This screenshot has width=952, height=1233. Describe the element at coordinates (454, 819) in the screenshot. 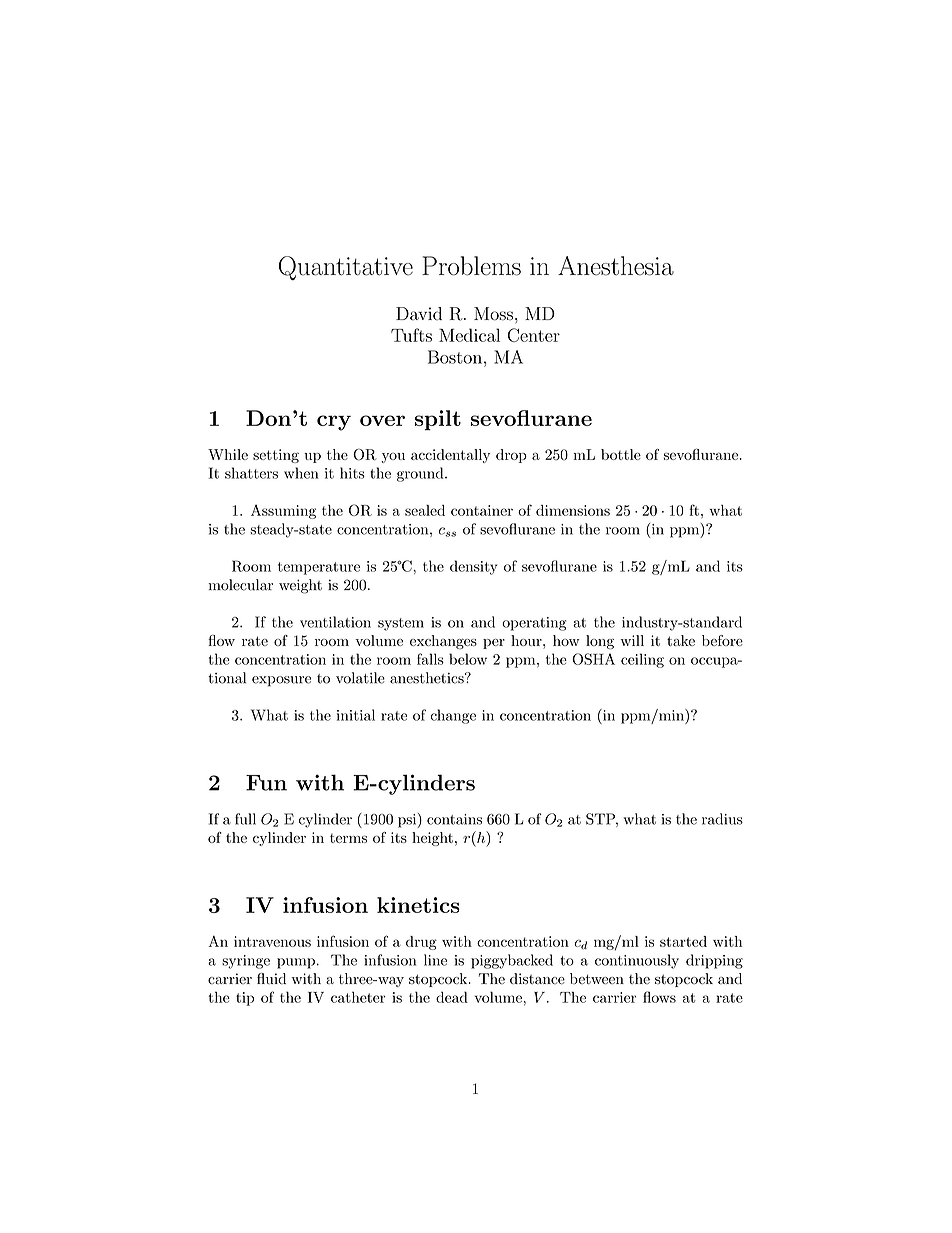

I see `contains` at that location.
